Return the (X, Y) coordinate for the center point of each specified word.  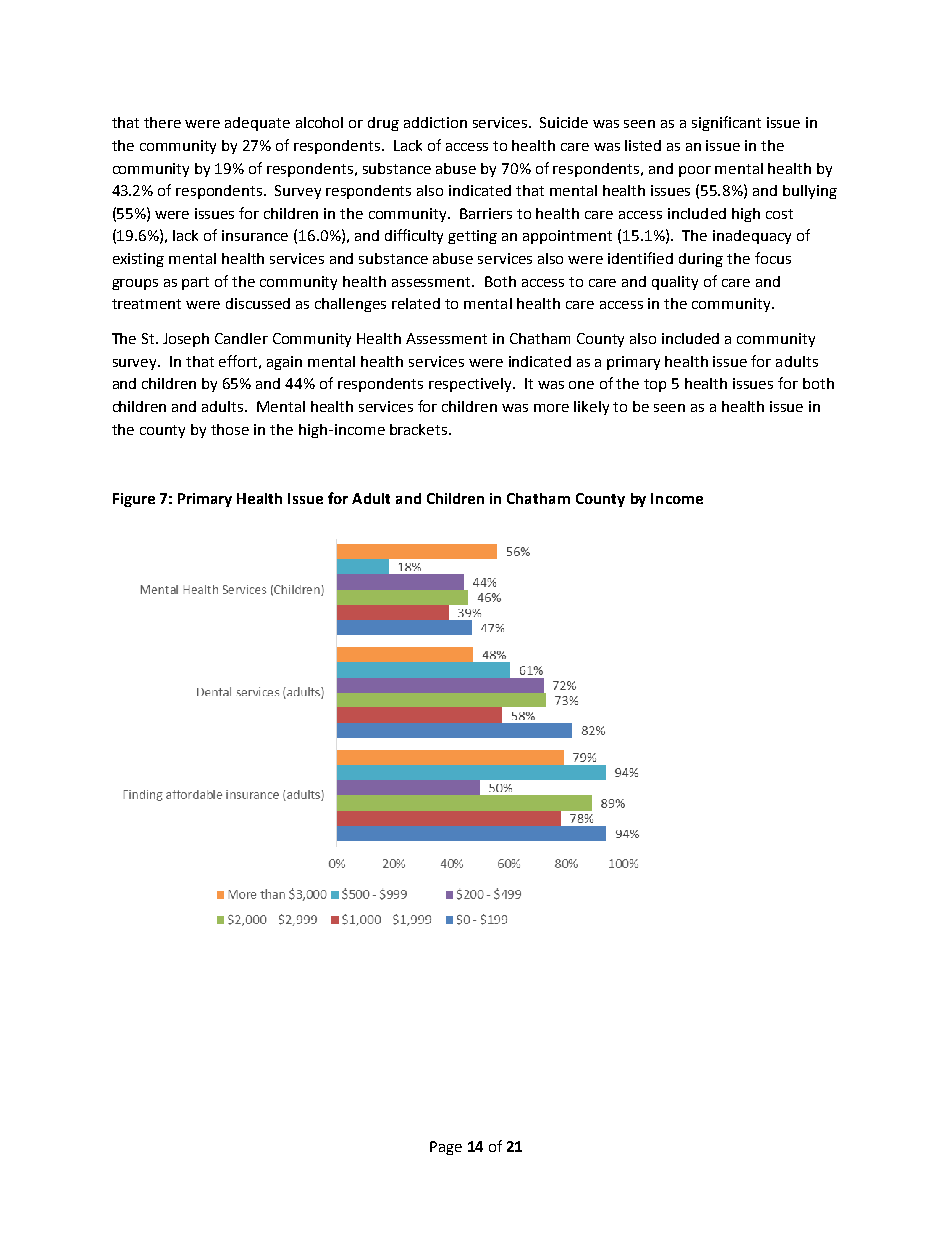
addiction (435, 122)
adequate (257, 124)
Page (446, 1148)
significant (726, 123)
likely (591, 408)
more (551, 408)
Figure (134, 500)
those (230, 429)
